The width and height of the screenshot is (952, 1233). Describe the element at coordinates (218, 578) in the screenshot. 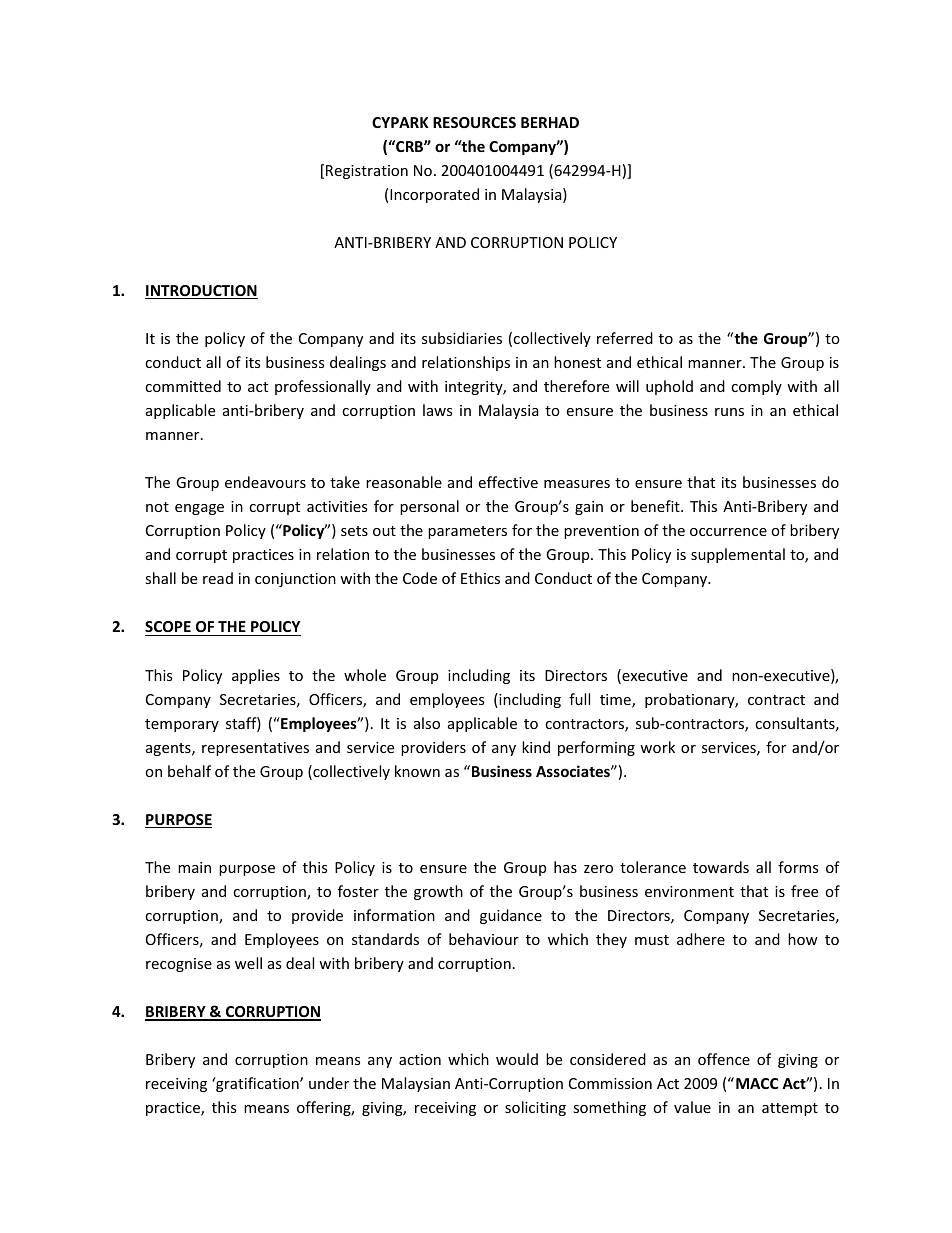

I see `read` at that location.
